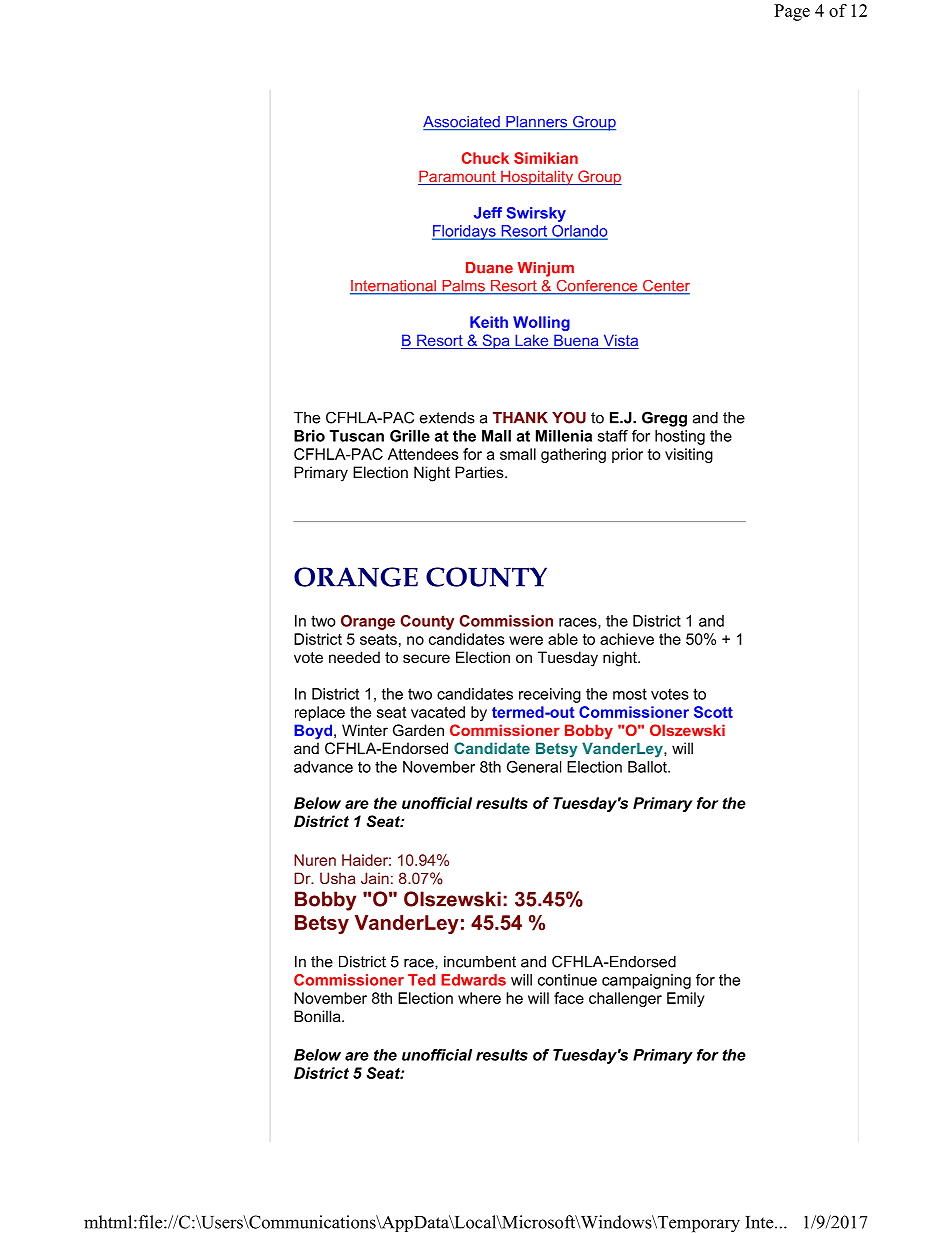 Image resolution: width=952 pixels, height=1233 pixels. What do you see at coordinates (537, 123) in the screenshot?
I see `Planners` at bounding box center [537, 123].
